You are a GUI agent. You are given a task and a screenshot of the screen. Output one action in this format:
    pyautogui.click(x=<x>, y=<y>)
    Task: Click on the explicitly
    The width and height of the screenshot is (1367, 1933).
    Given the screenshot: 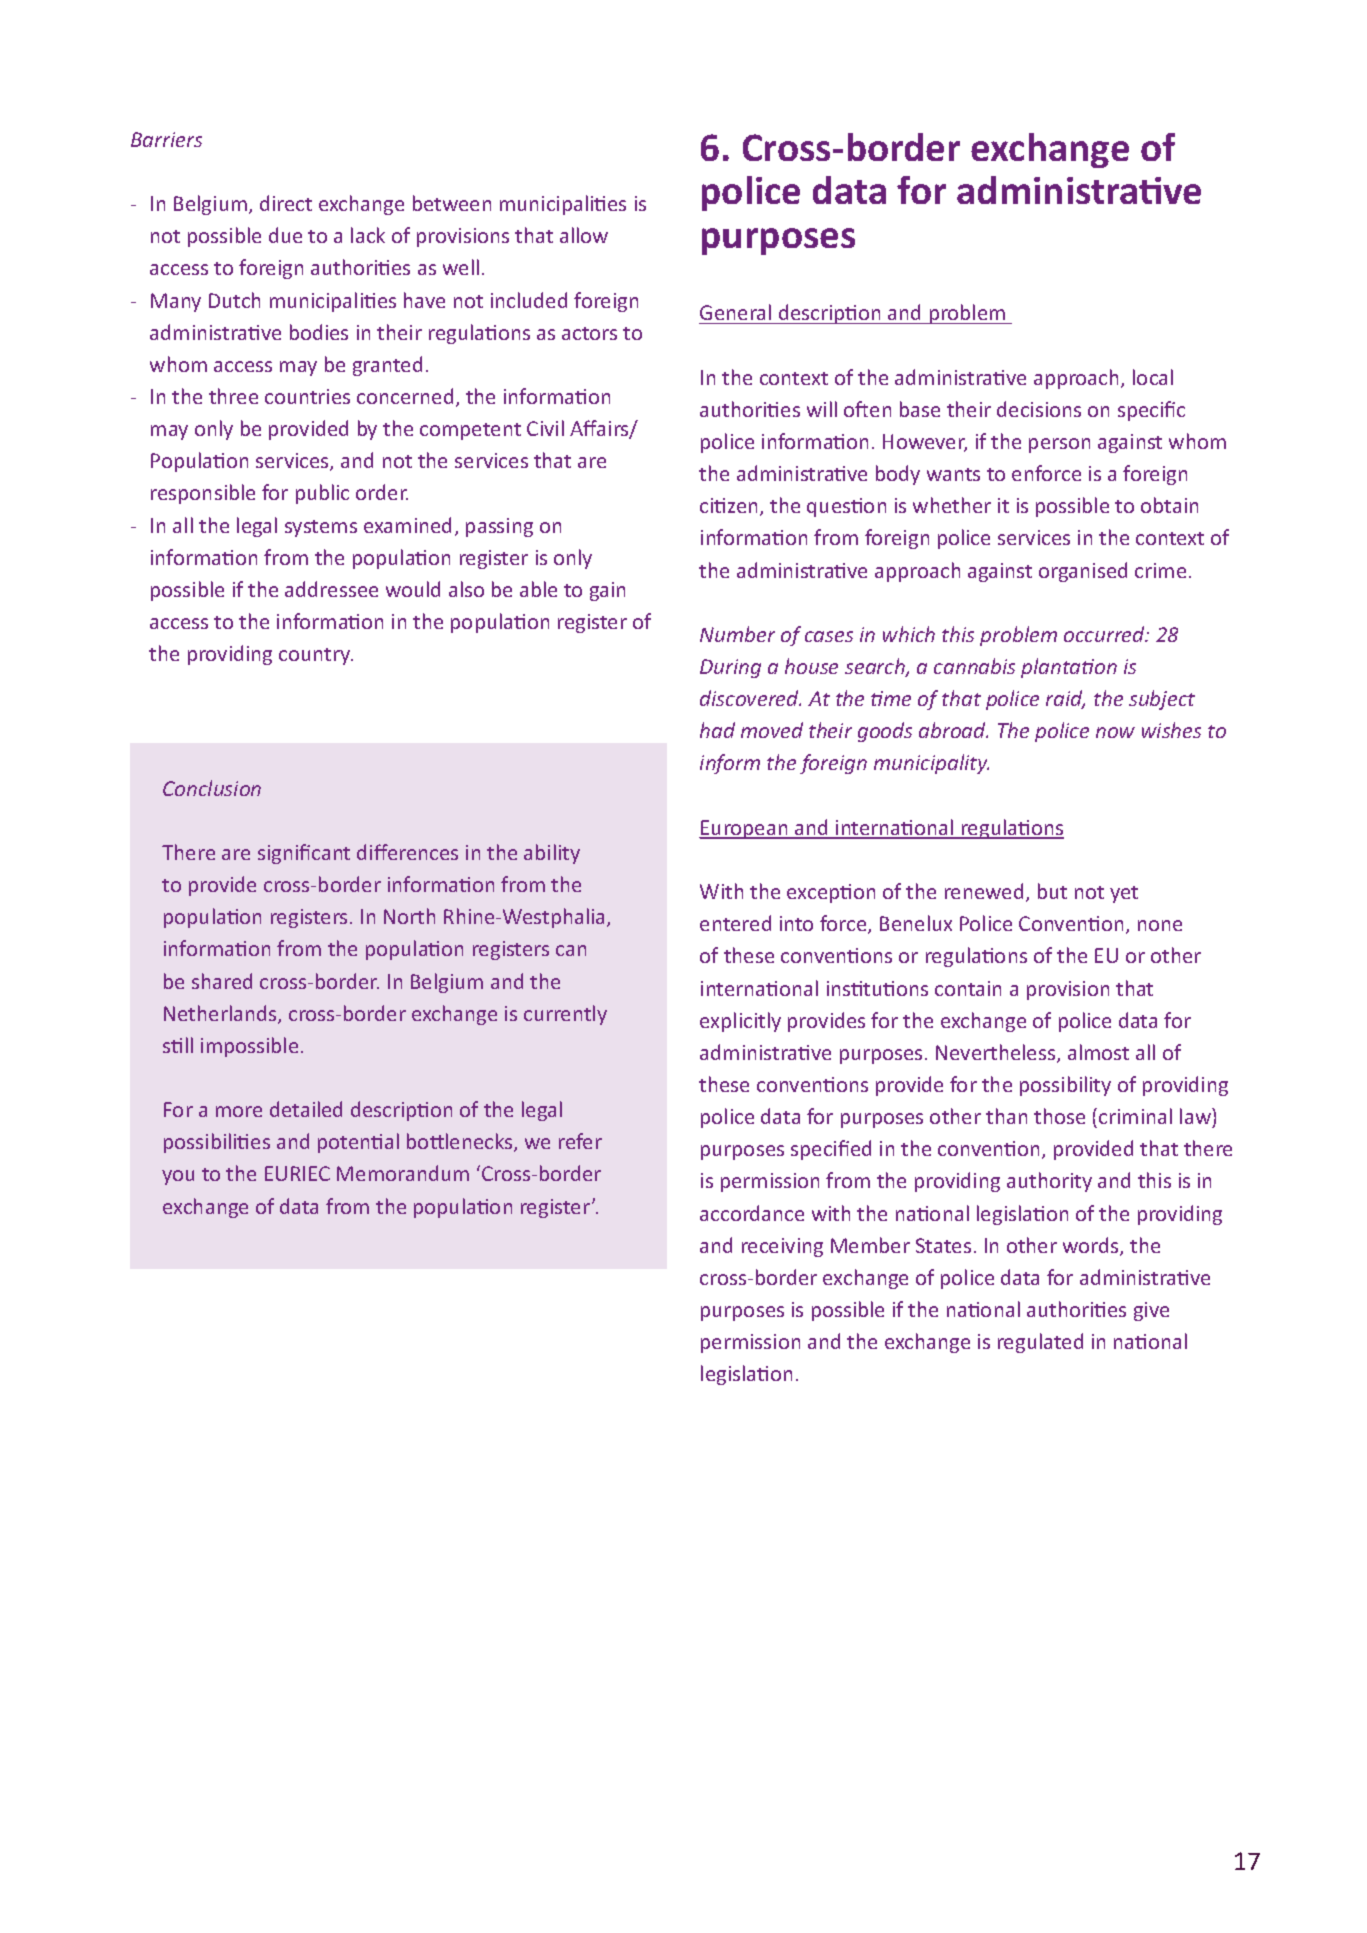 What is the action you would take?
    pyautogui.click(x=740, y=1022)
